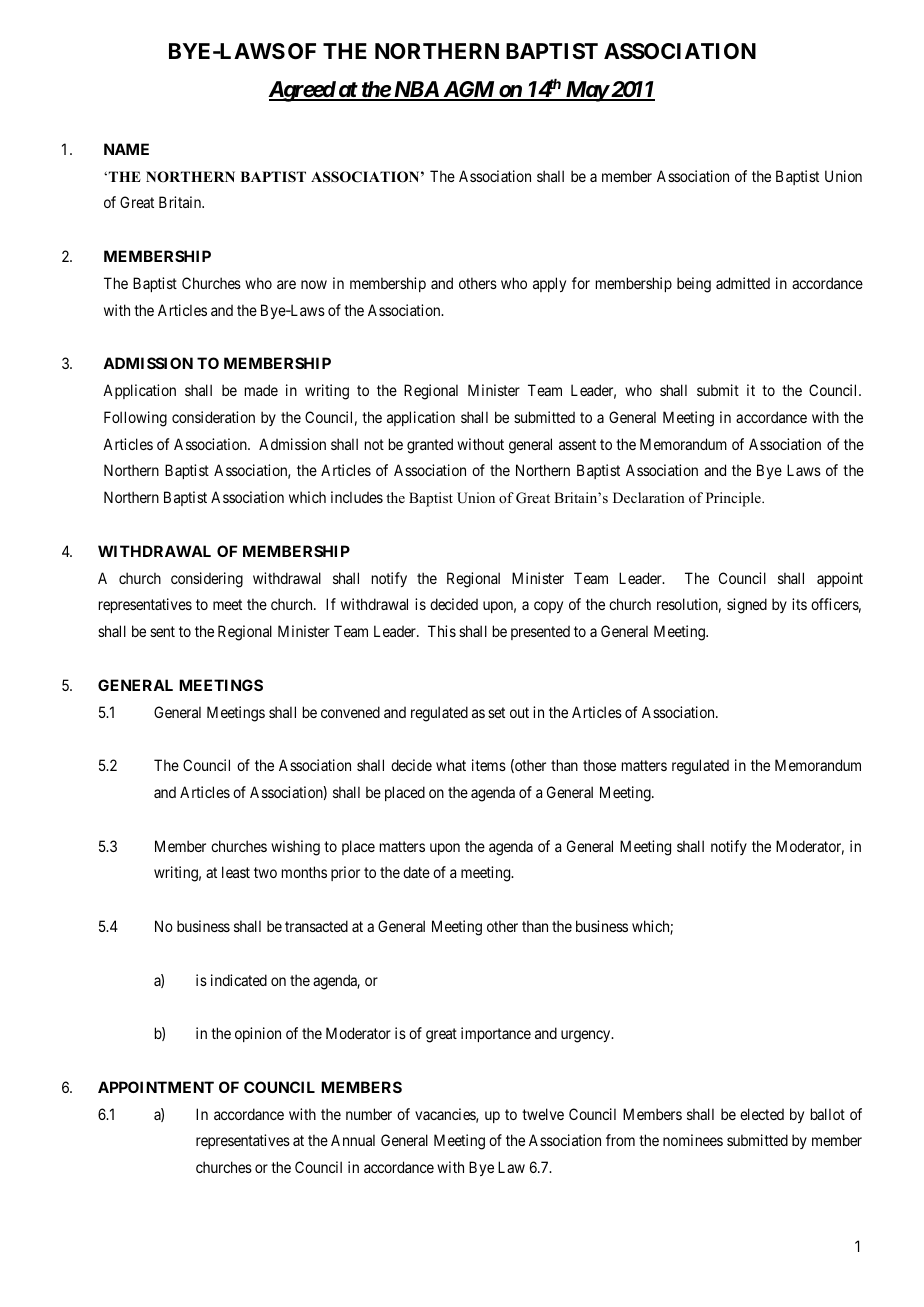 This document has width=924, height=1307. What do you see at coordinates (207, 580) in the document?
I see `considering` at bounding box center [207, 580].
